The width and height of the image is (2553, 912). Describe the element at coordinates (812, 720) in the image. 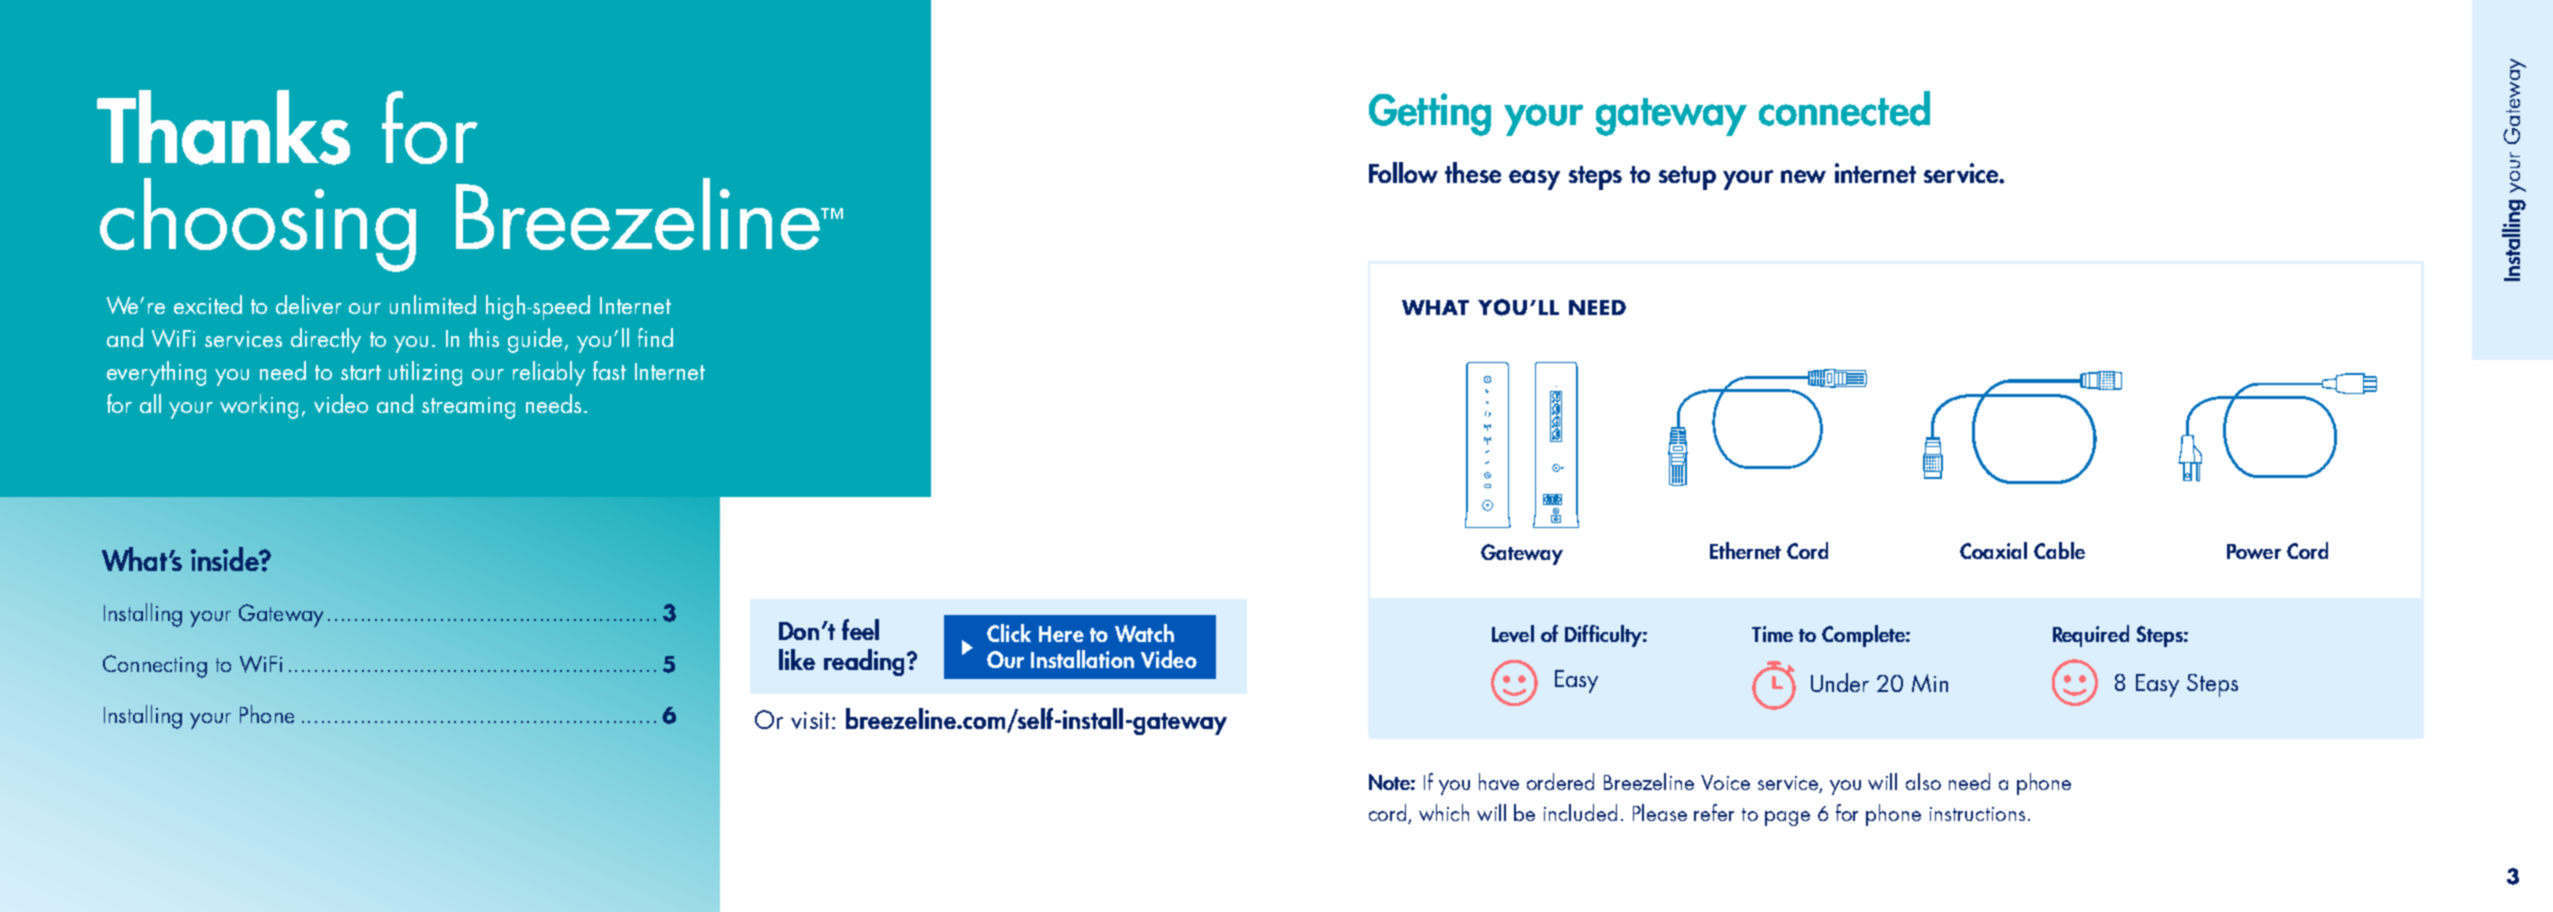

I see `visit` at that location.
